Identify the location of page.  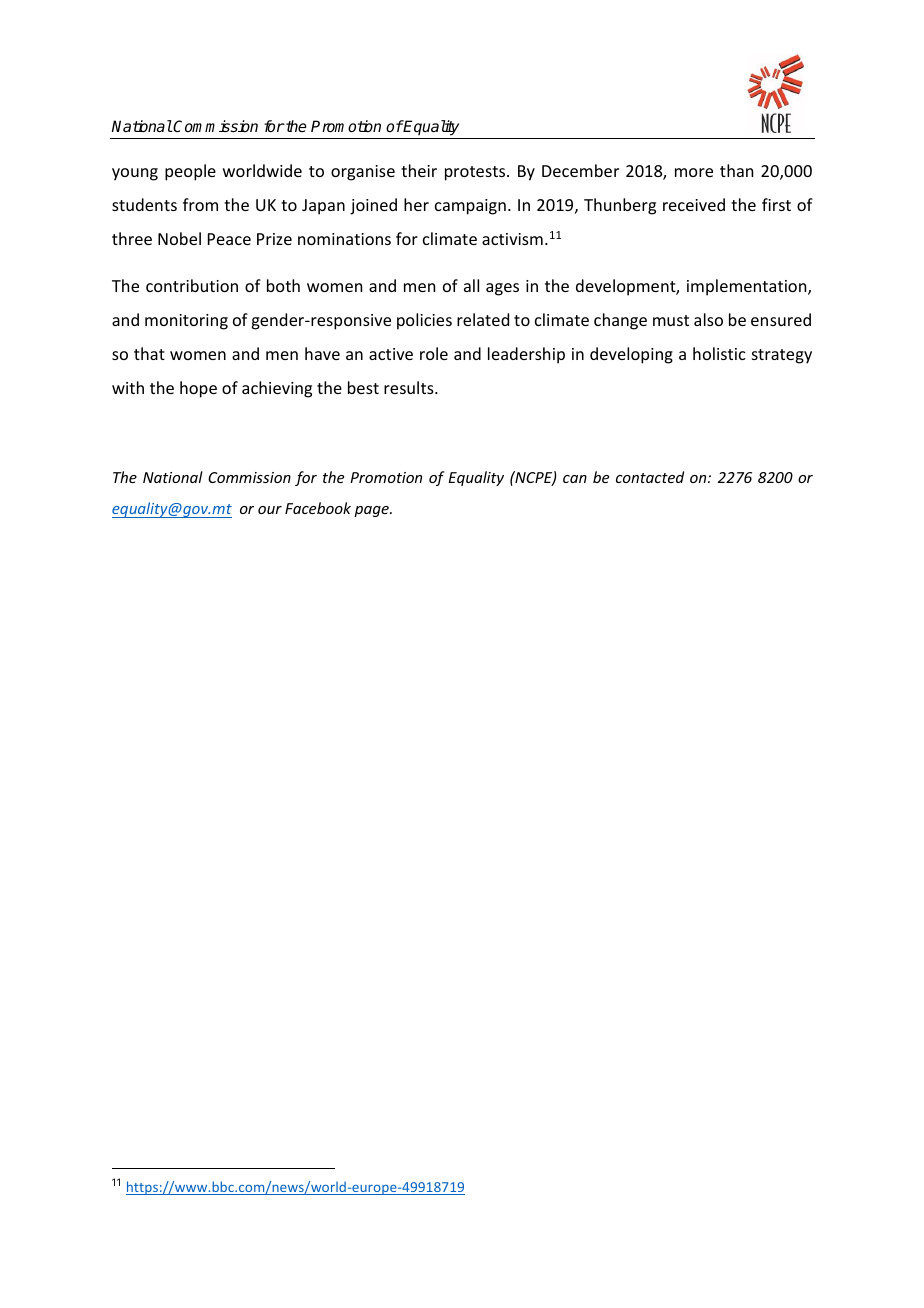
(372, 511).
